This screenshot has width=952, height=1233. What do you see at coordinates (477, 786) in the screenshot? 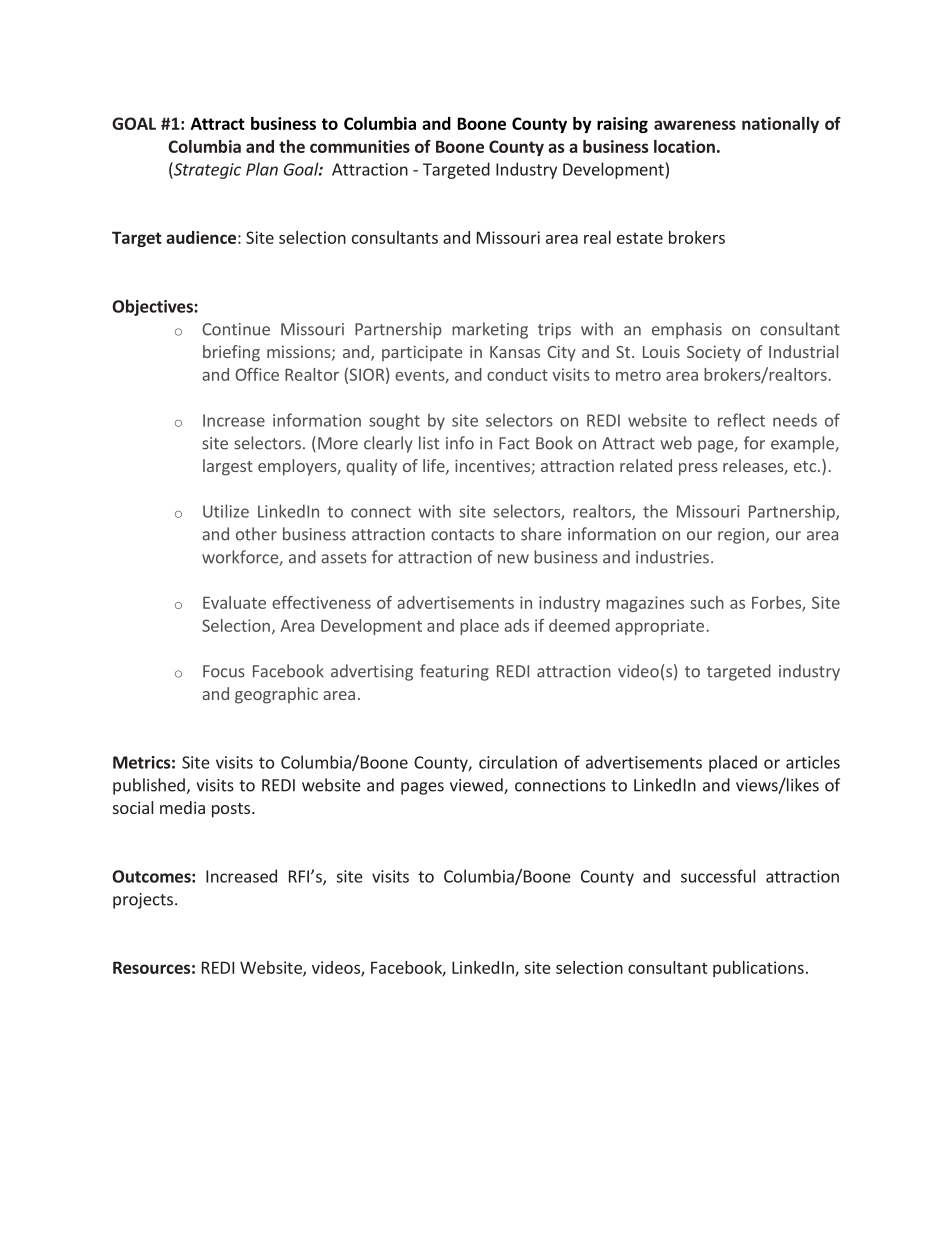
I see `viewed` at bounding box center [477, 786].
